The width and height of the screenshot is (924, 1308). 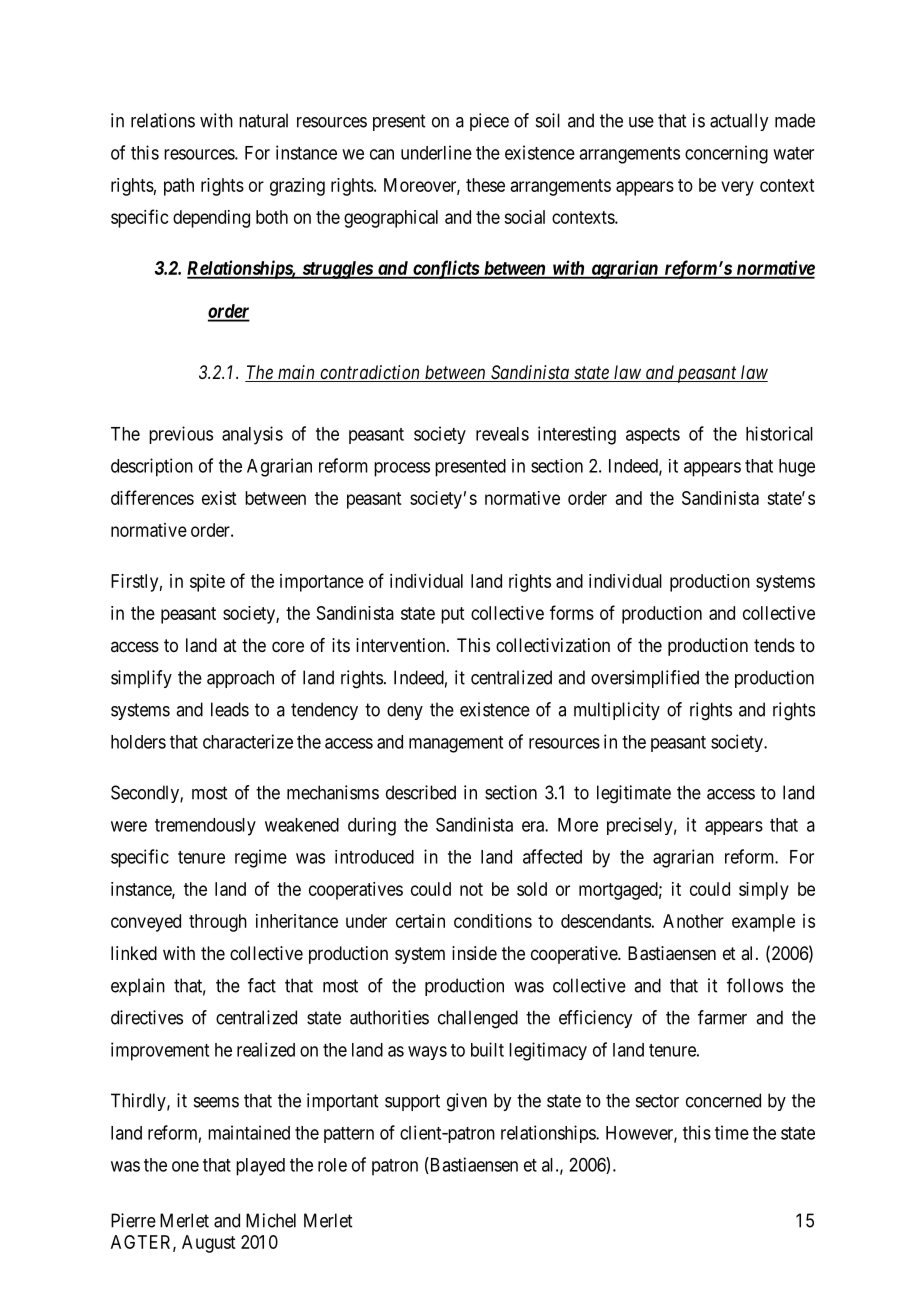 What do you see at coordinates (797, 468) in the screenshot?
I see `huge` at bounding box center [797, 468].
